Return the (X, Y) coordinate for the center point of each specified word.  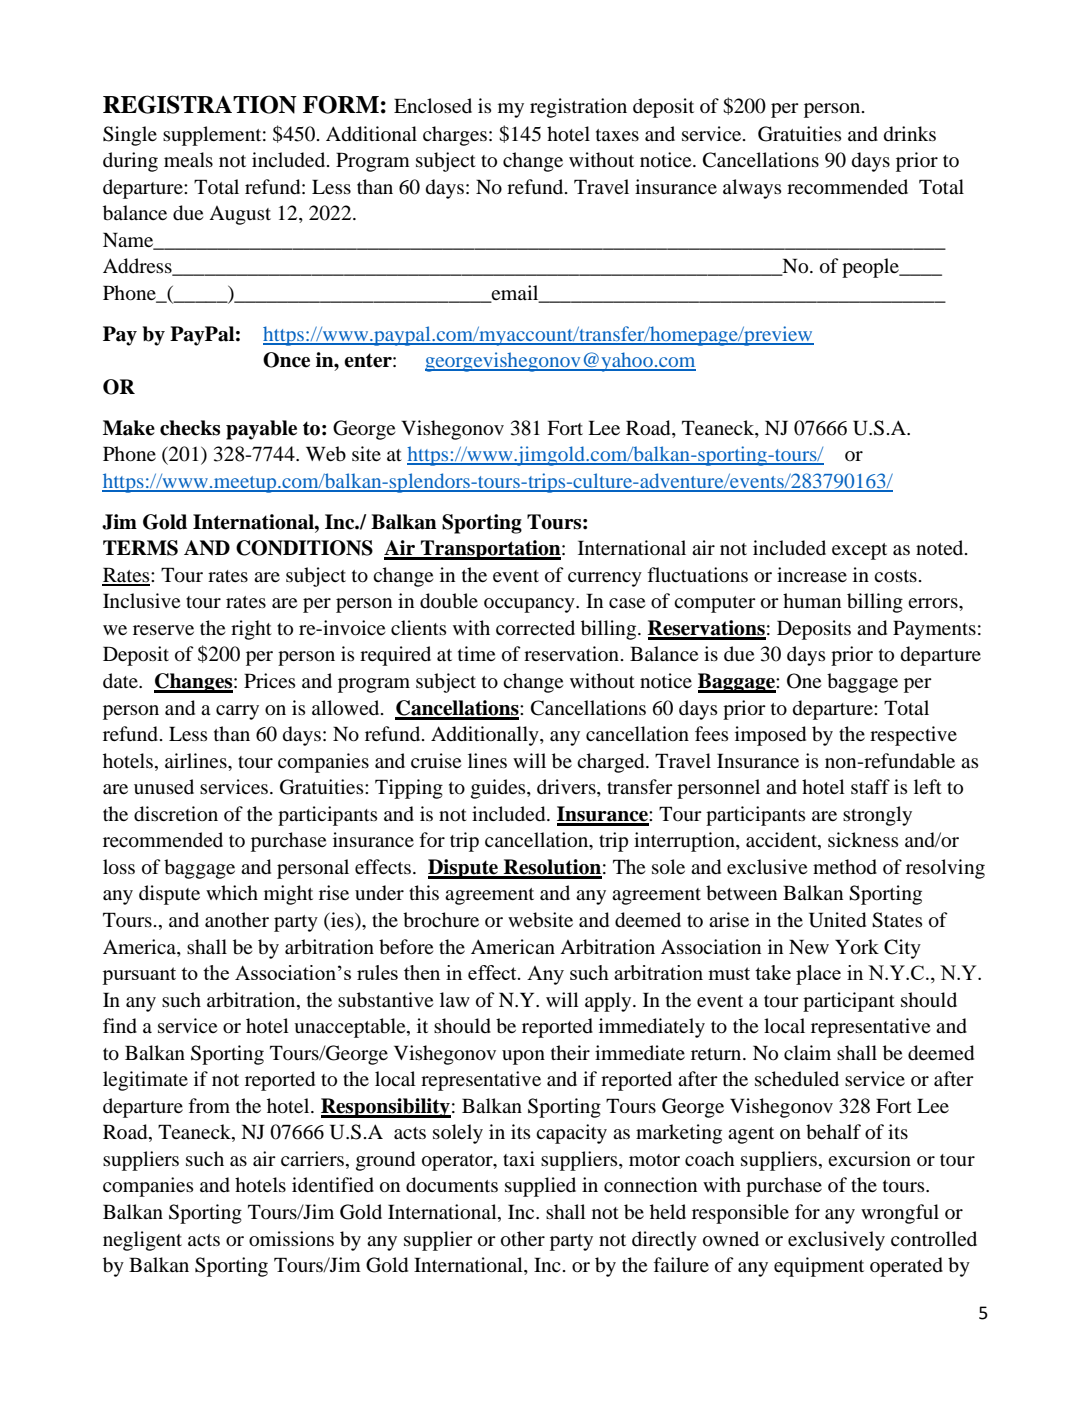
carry (237, 712)
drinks (910, 134)
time (476, 653)
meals (188, 159)
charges (455, 136)
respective (913, 736)
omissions (291, 1239)
